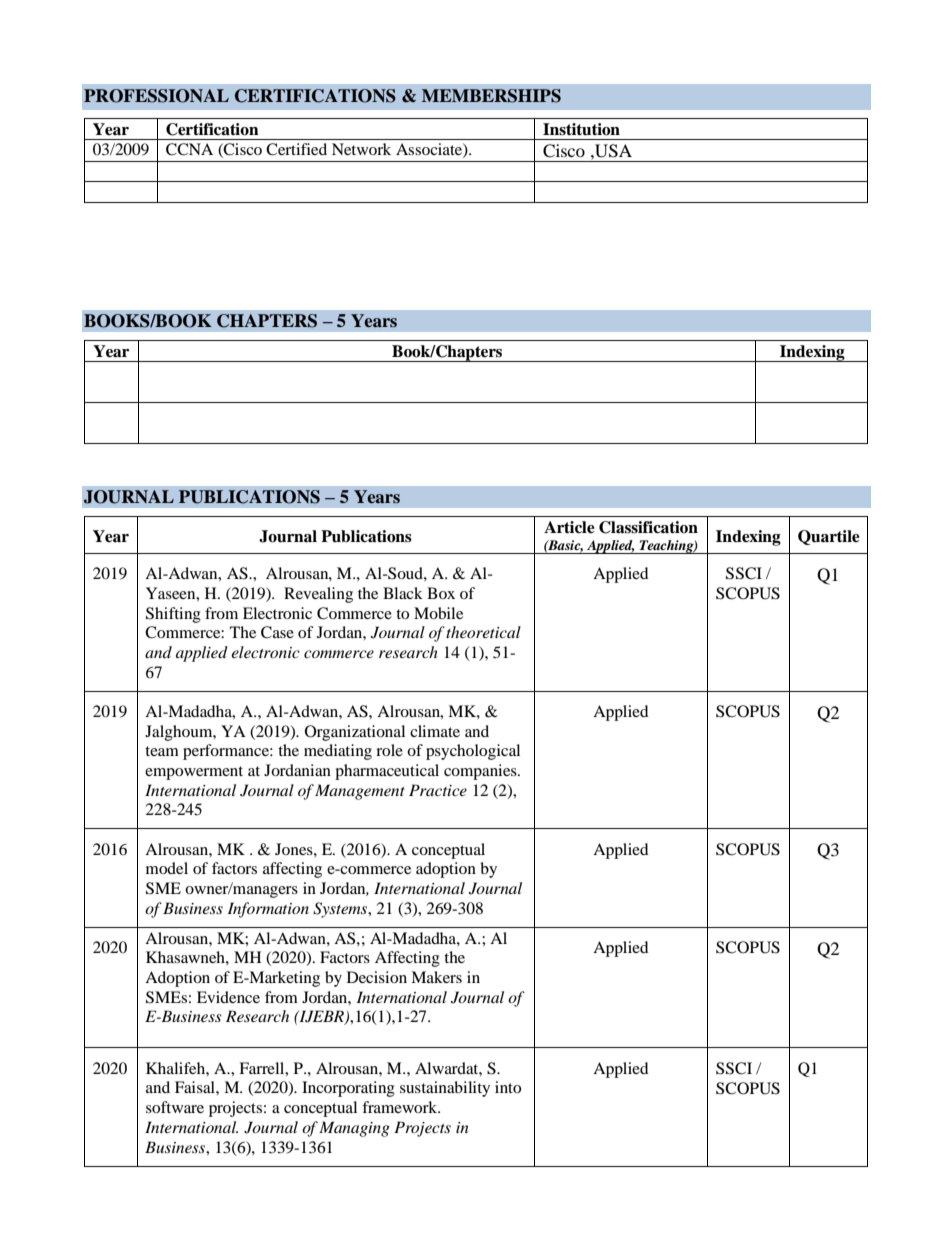  What do you see at coordinates (194, 773) in the screenshot?
I see `empowerment` at bounding box center [194, 773].
